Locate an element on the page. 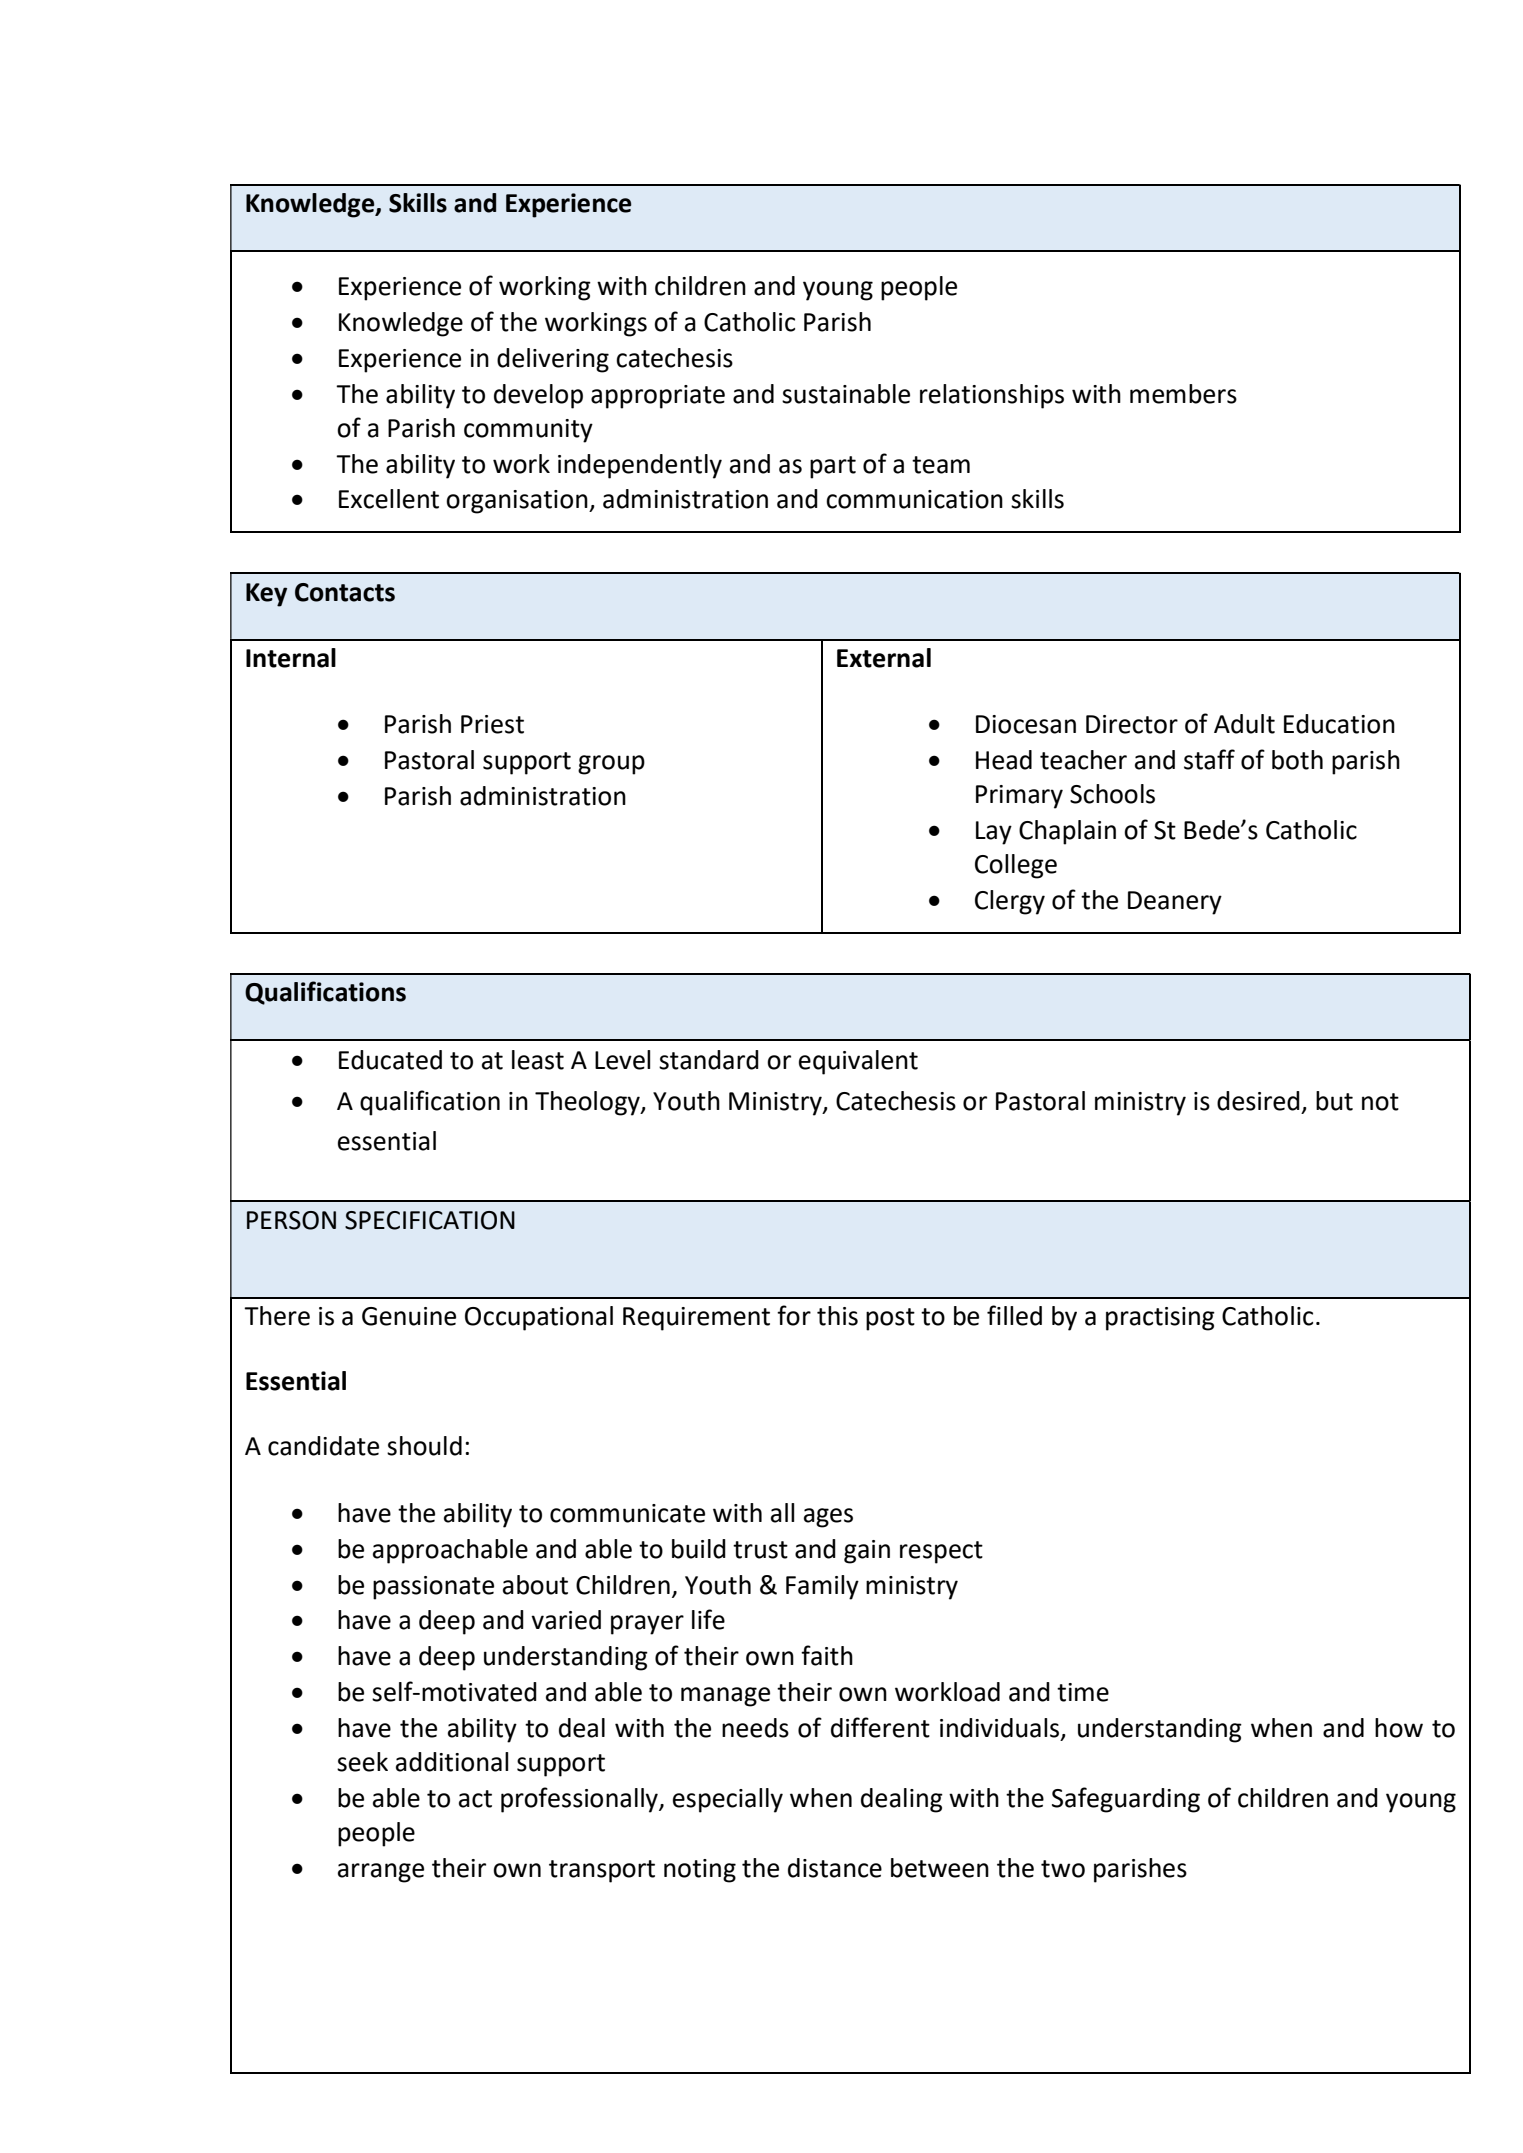 The width and height of the document is (1523, 2153). Adult is located at coordinates (1244, 724).
